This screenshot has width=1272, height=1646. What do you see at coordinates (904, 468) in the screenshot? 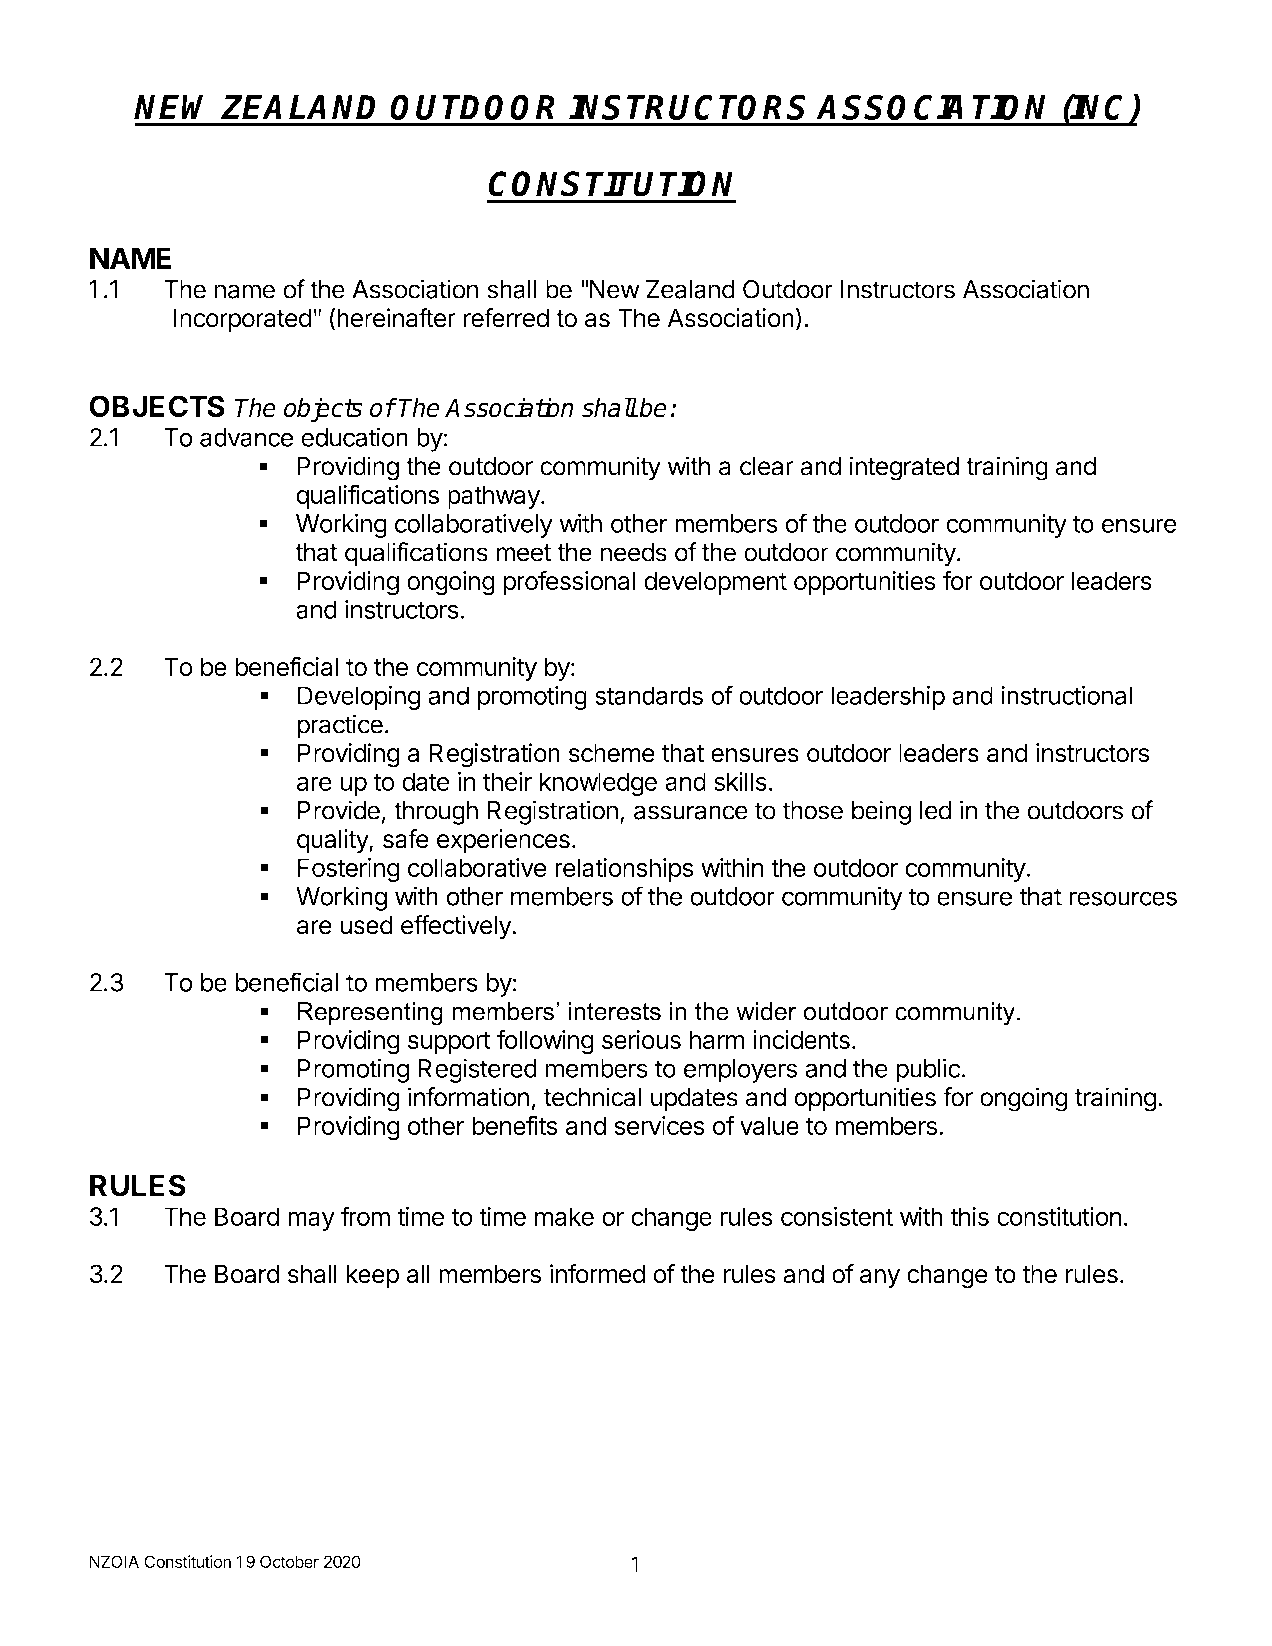
I see `integrated` at bounding box center [904, 468].
